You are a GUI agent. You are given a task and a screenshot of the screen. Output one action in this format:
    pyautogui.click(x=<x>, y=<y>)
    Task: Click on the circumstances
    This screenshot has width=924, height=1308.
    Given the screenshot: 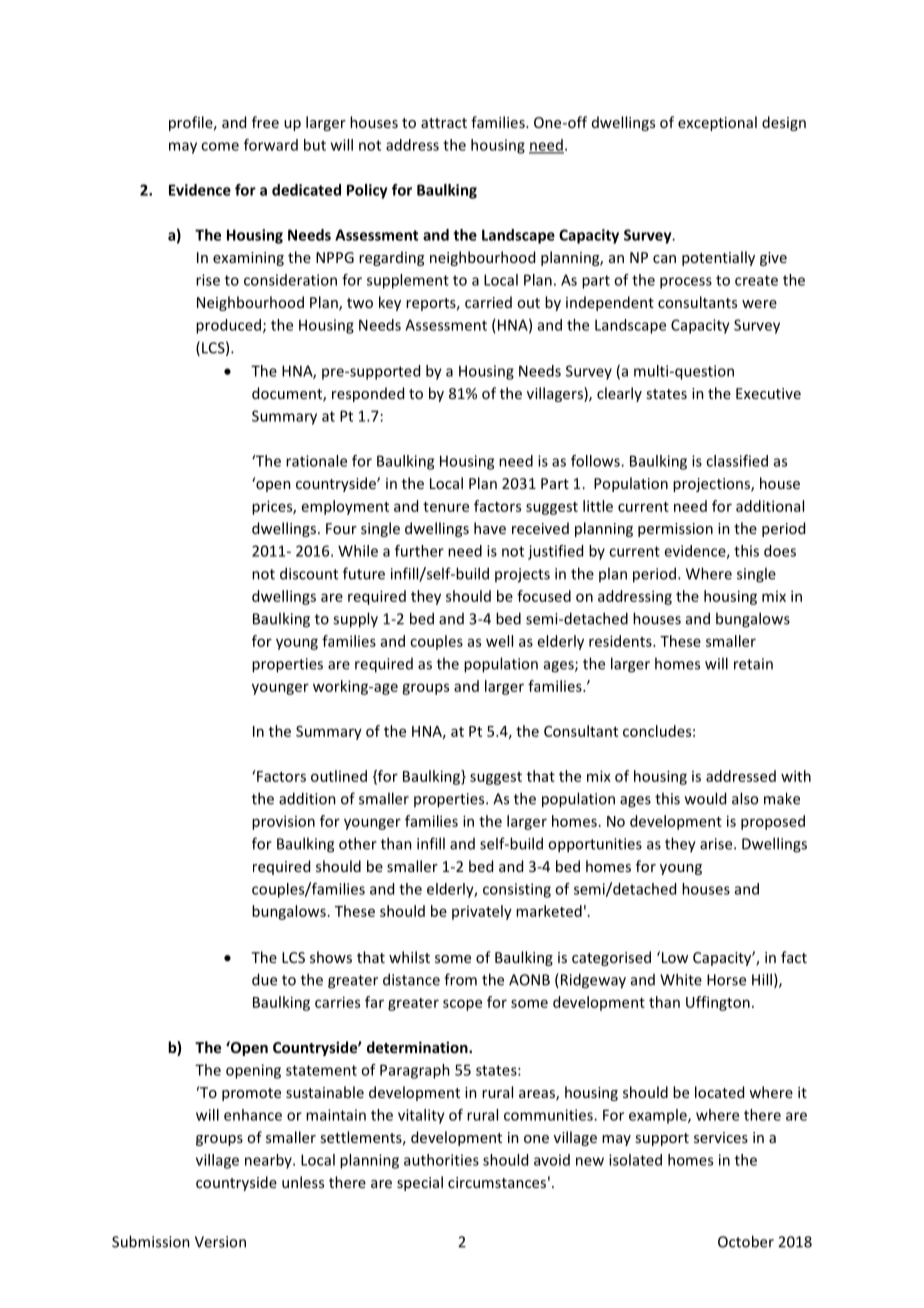 What is the action you would take?
    pyautogui.click(x=497, y=1182)
